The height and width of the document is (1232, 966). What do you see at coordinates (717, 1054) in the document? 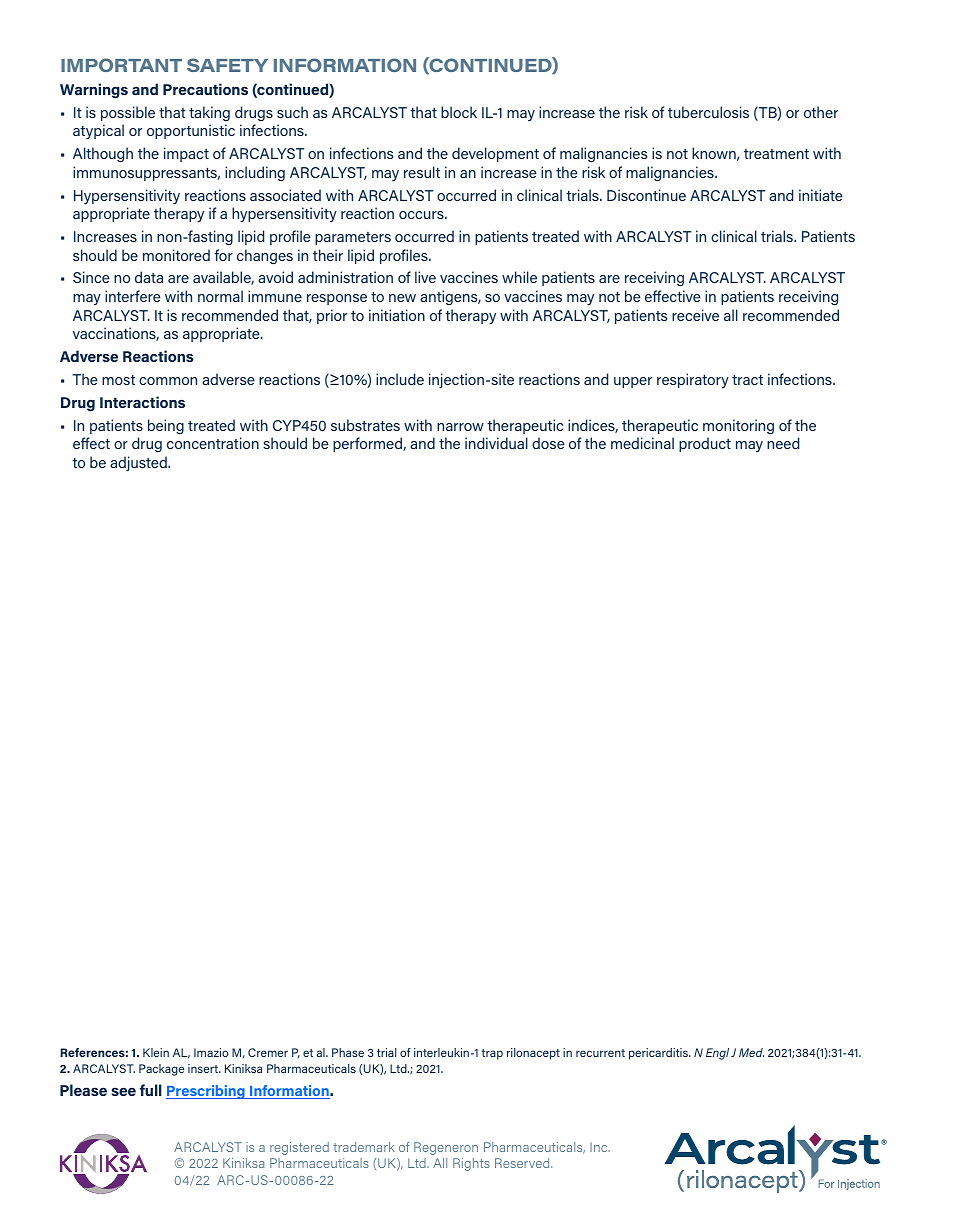
I see `Engl` at bounding box center [717, 1054].
